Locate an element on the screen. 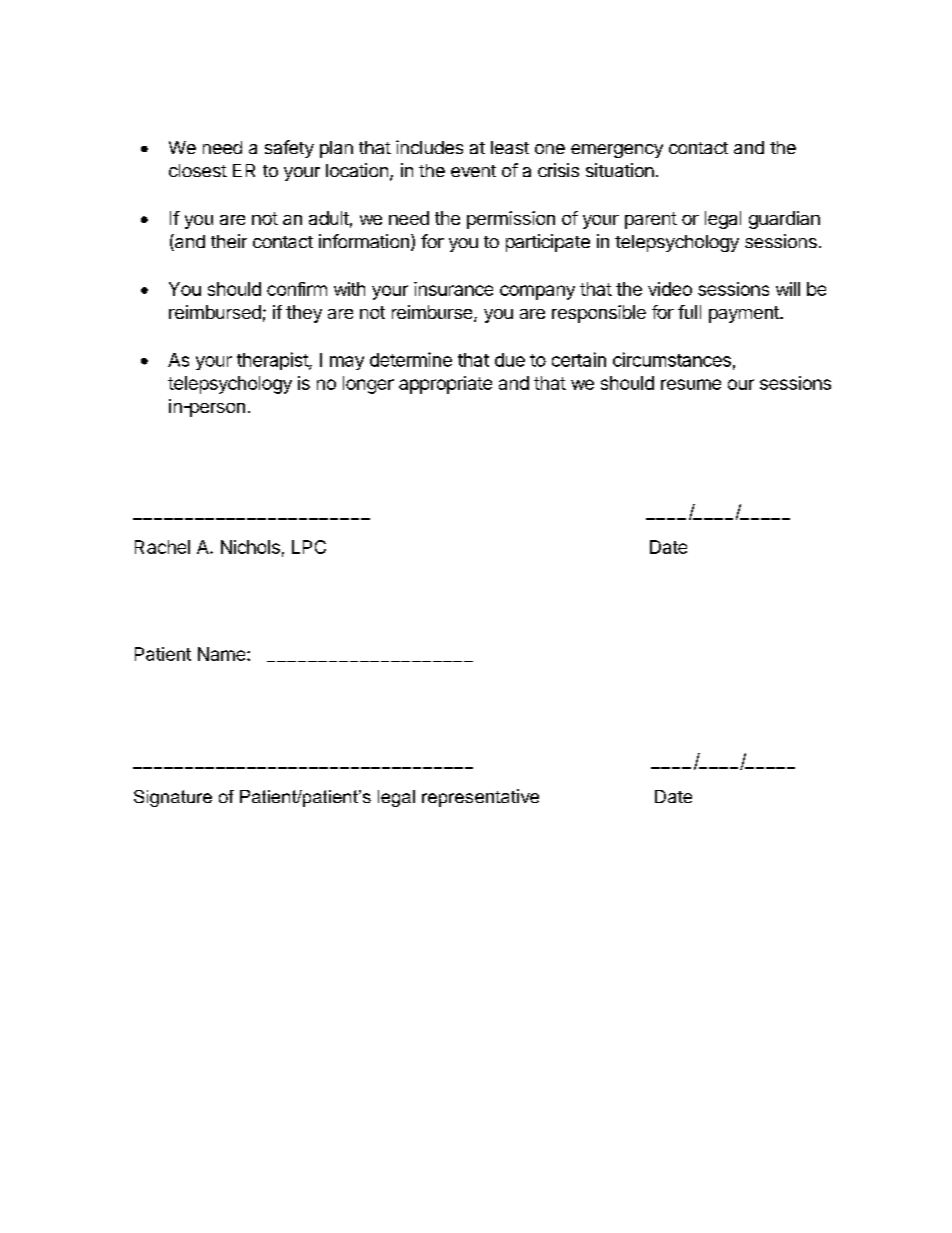 The width and height of the screenshot is (952, 1233). Signature is located at coordinates (173, 798).
